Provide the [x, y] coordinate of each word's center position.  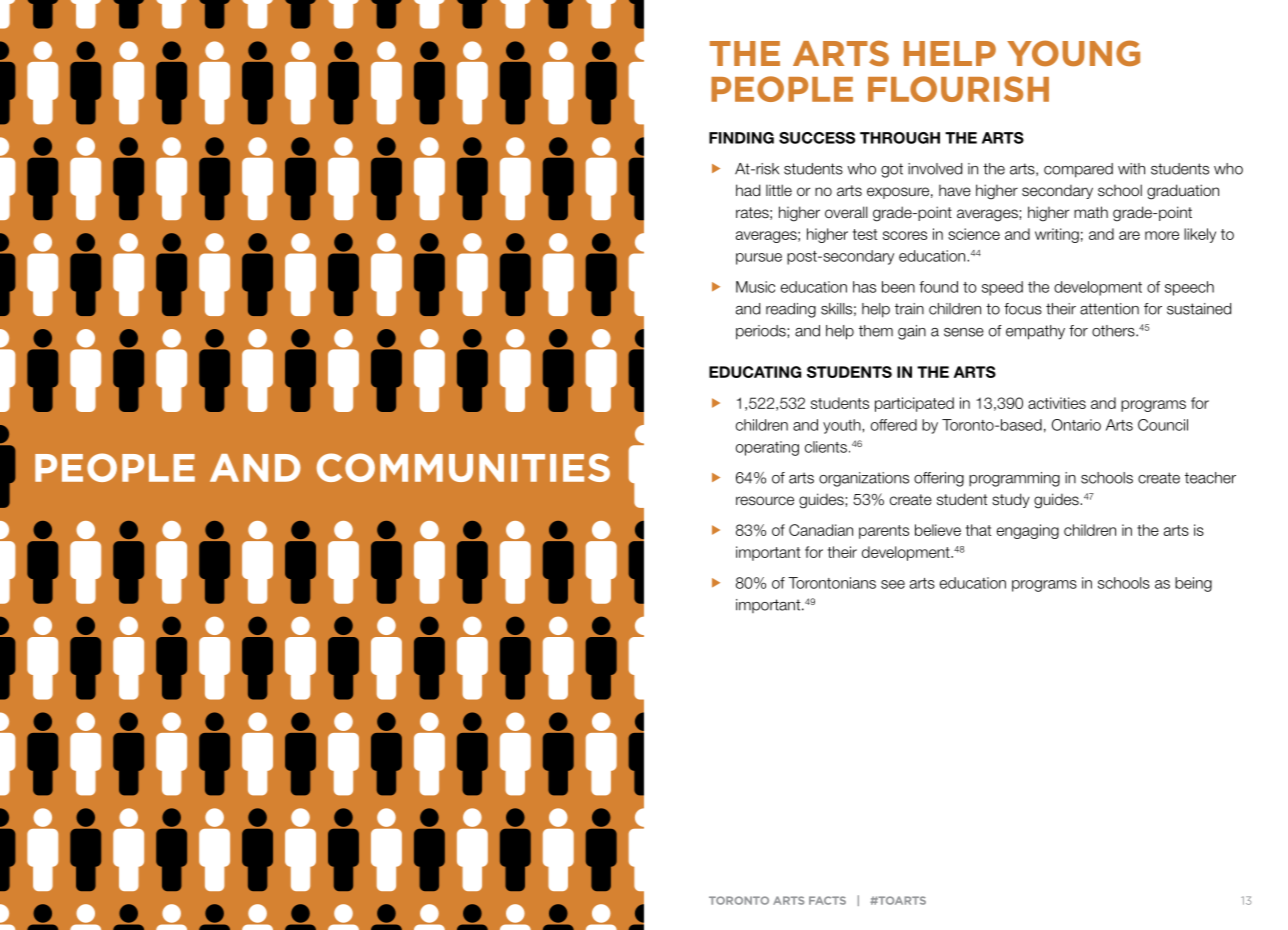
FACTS [827, 900]
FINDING [741, 138]
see [893, 584]
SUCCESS [817, 138]
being [1193, 584]
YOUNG [1073, 53]
